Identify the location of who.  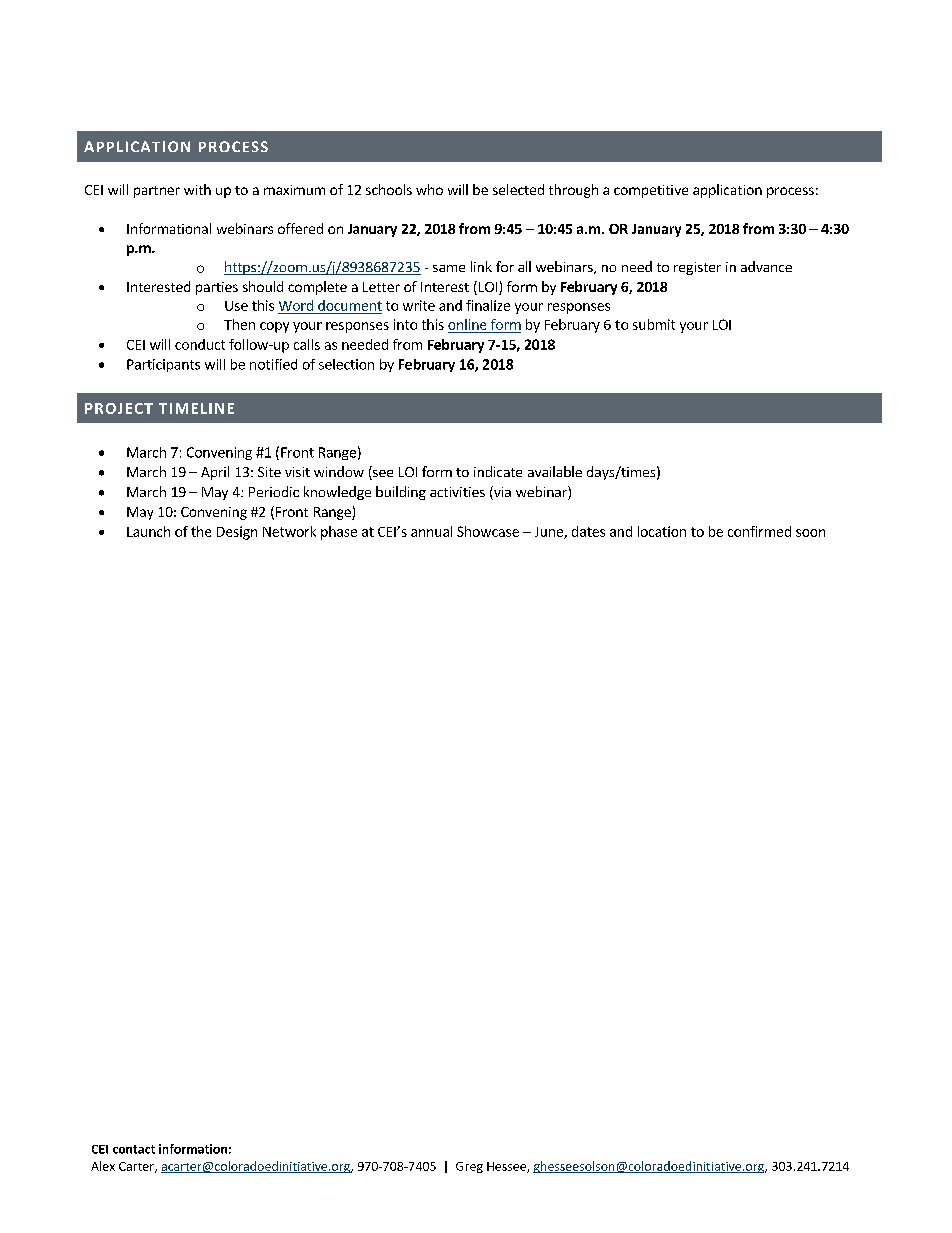
(429, 189).
